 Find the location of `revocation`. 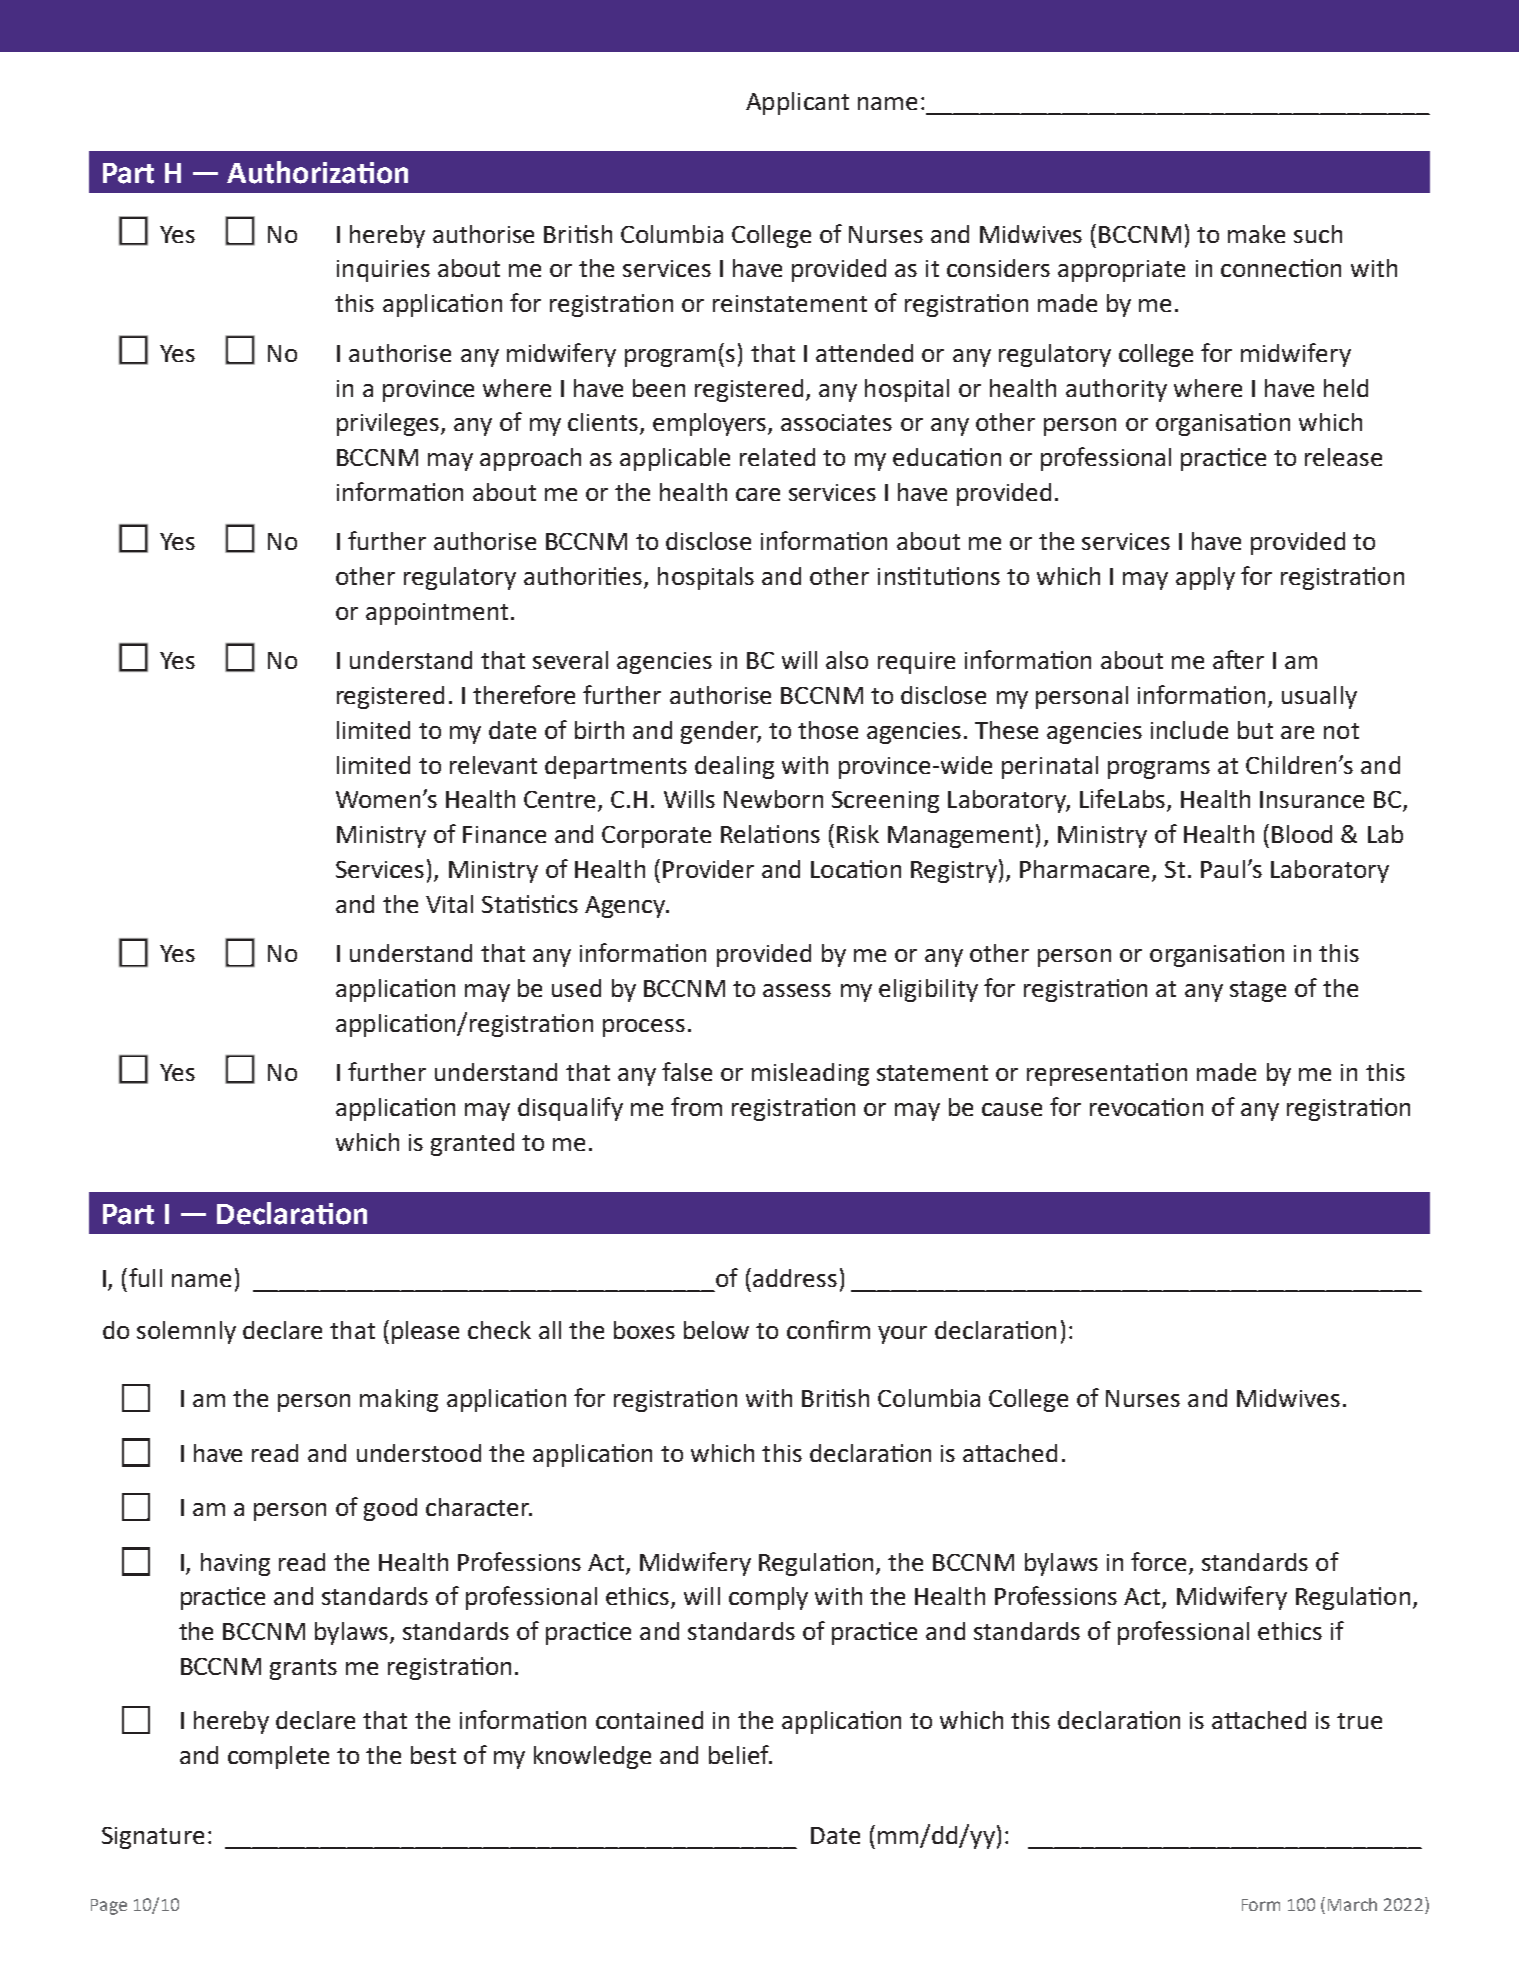

revocation is located at coordinates (1146, 1107).
